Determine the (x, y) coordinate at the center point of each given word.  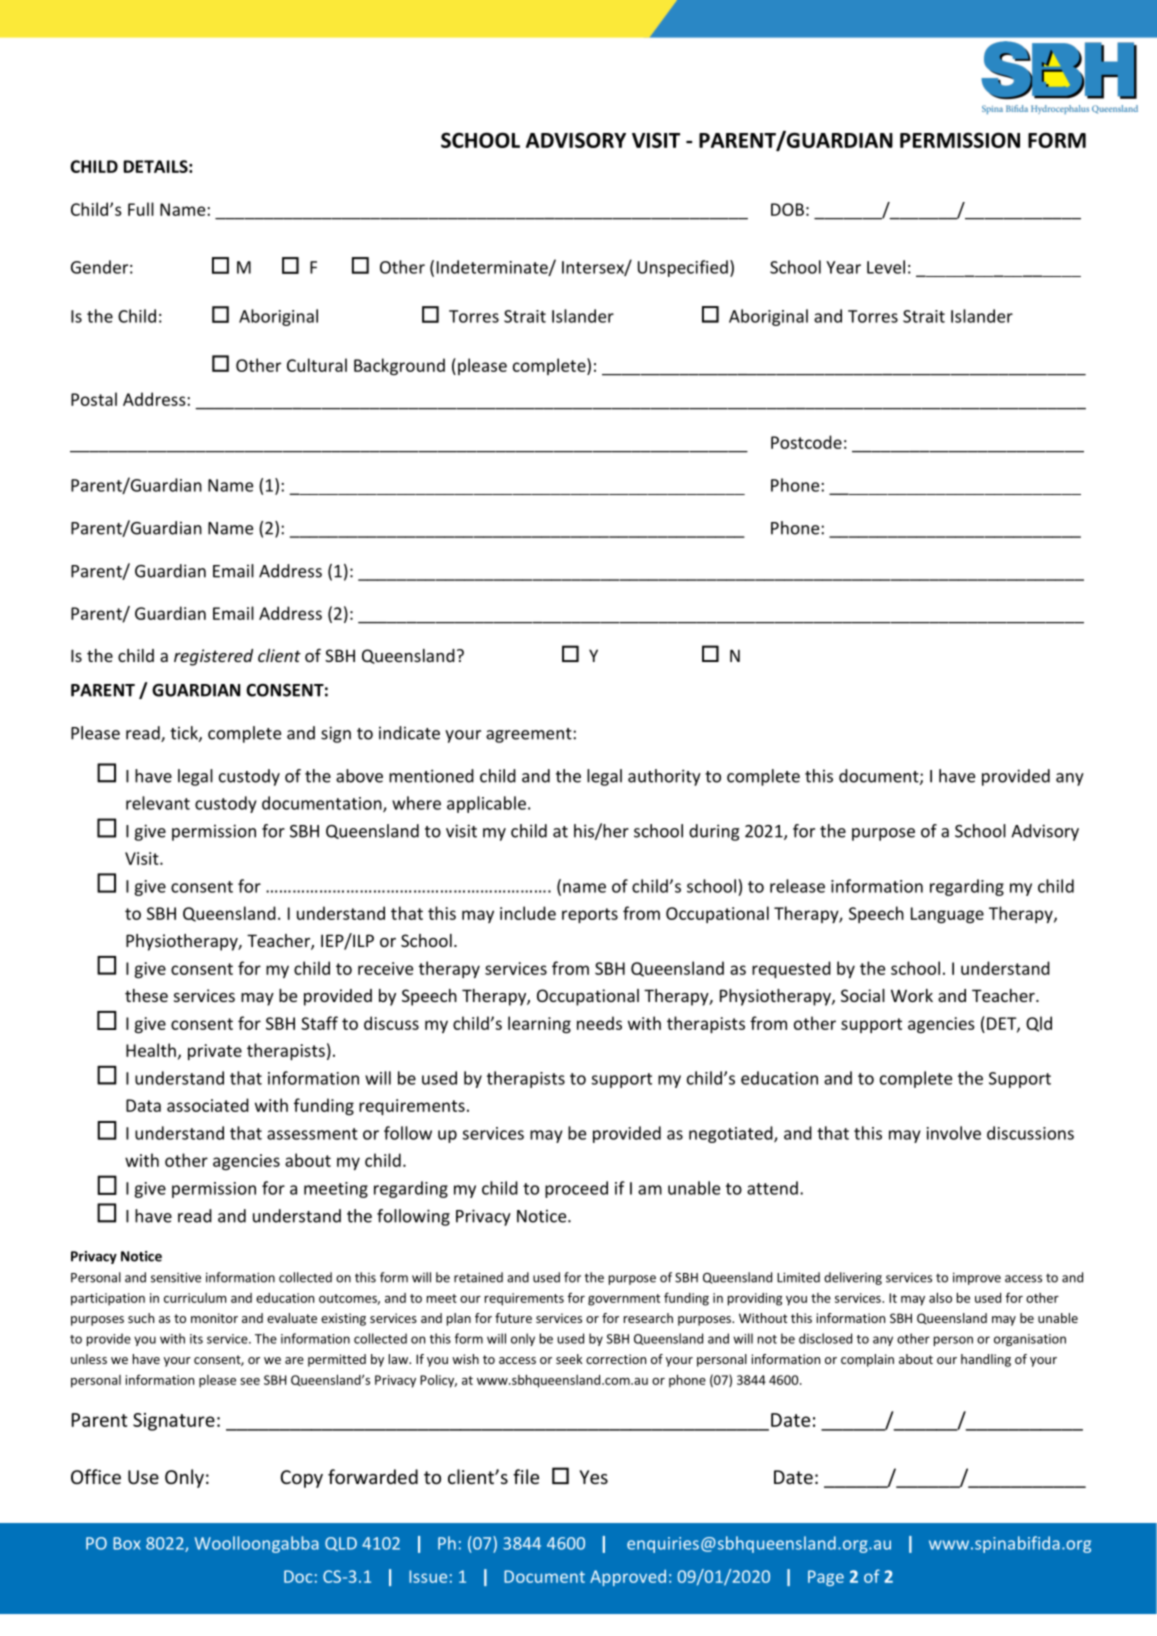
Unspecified (683, 268)
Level (886, 267)
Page (826, 1578)
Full (141, 209)
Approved (628, 1577)
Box (127, 1543)
